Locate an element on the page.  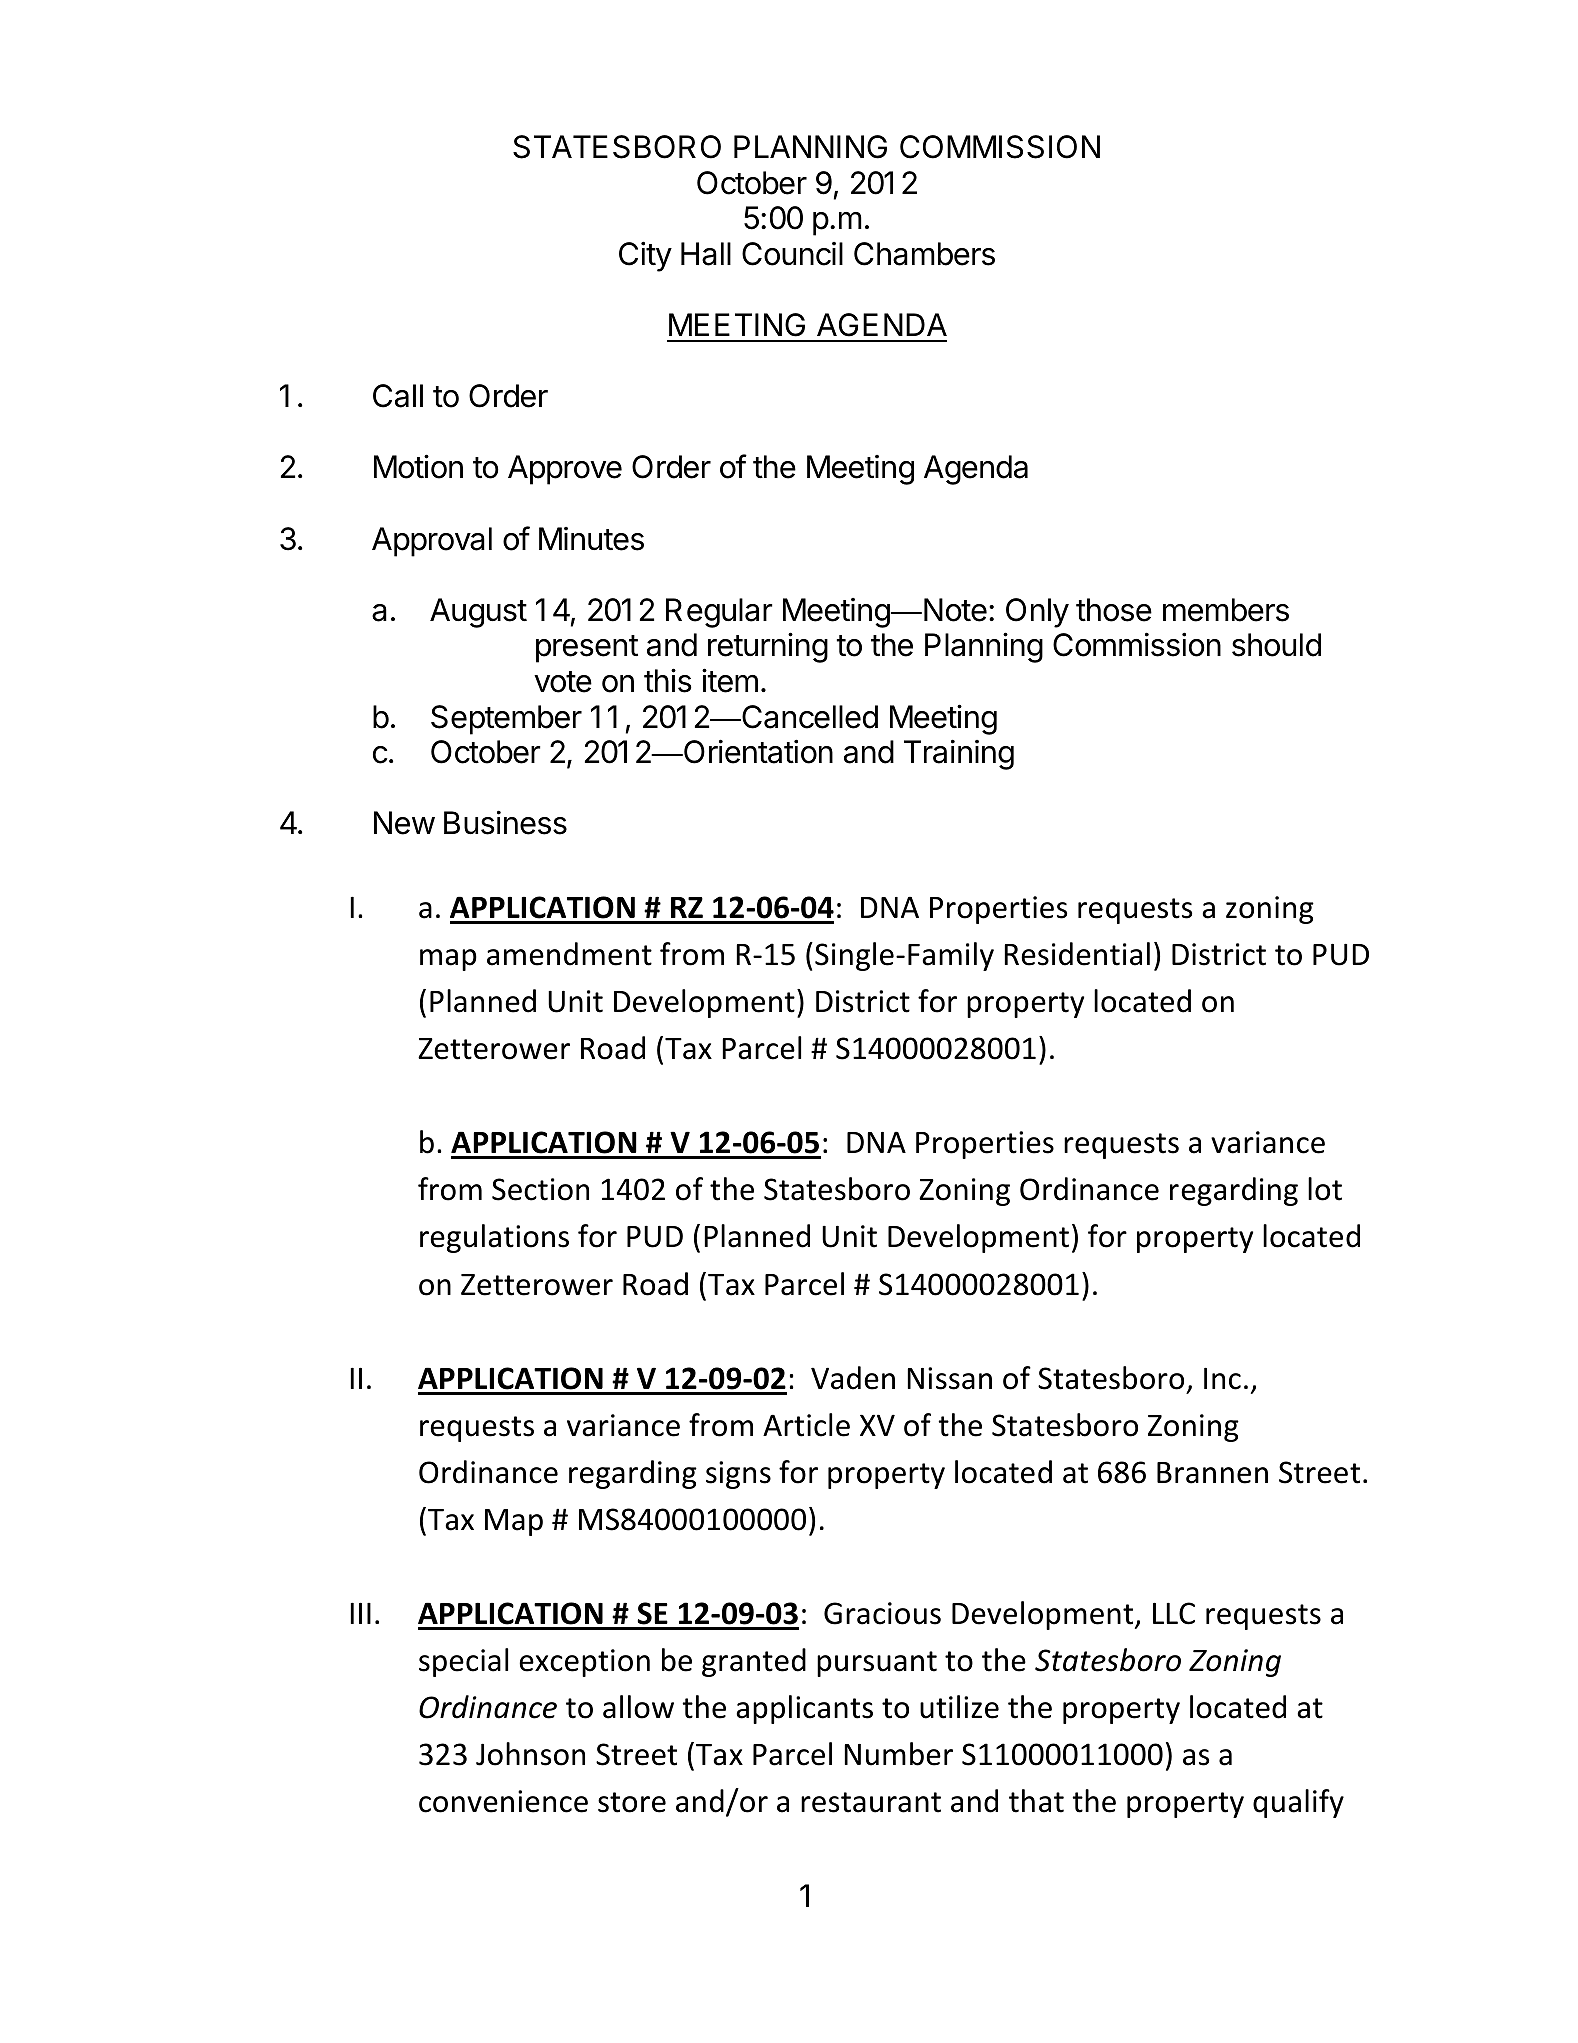
Residential is located at coordinates (1077, 954).
